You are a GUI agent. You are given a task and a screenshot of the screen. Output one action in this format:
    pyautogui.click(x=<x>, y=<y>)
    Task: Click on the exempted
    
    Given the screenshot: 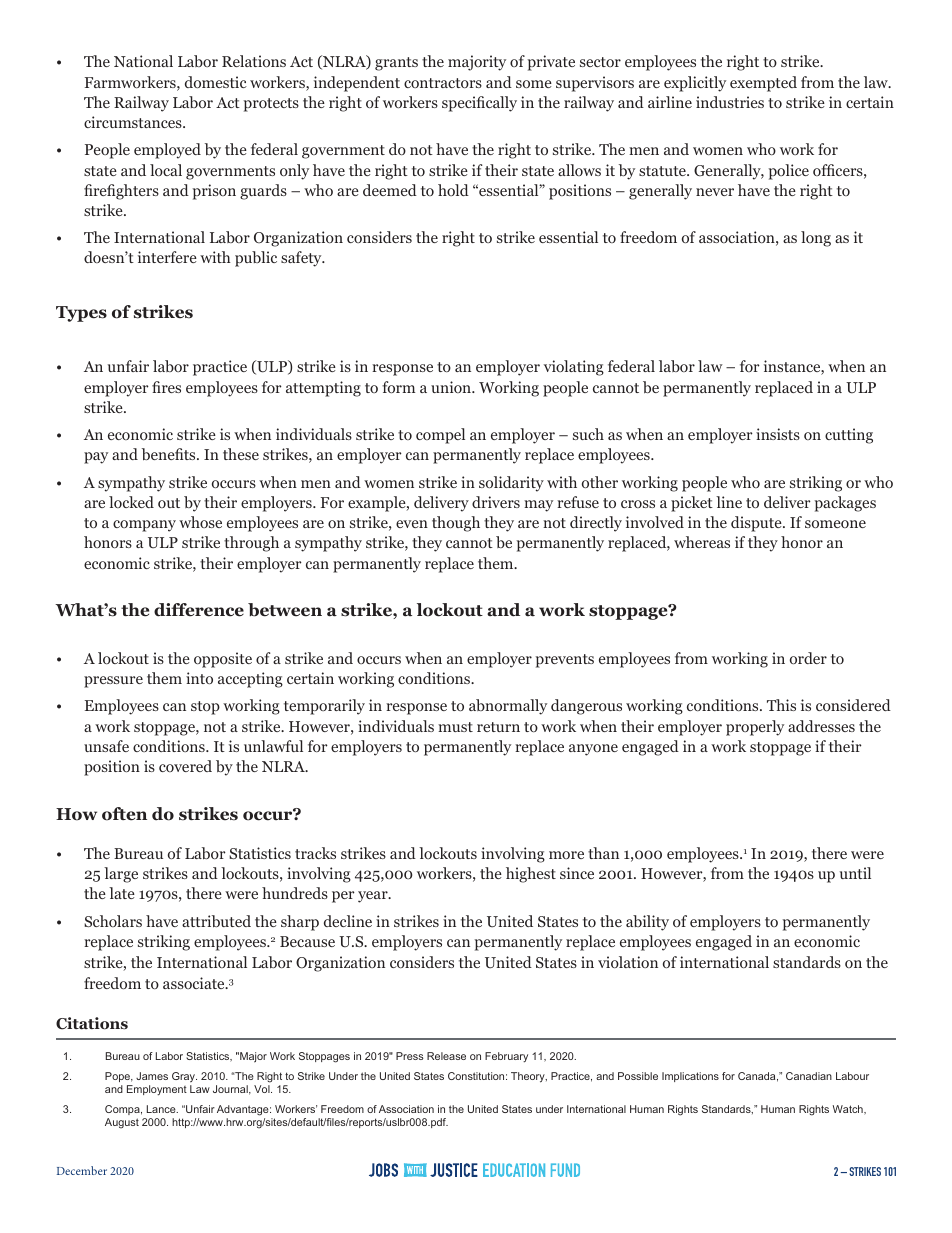 What is the action you would take?
    pyautogui.click(x=763, y=84)
